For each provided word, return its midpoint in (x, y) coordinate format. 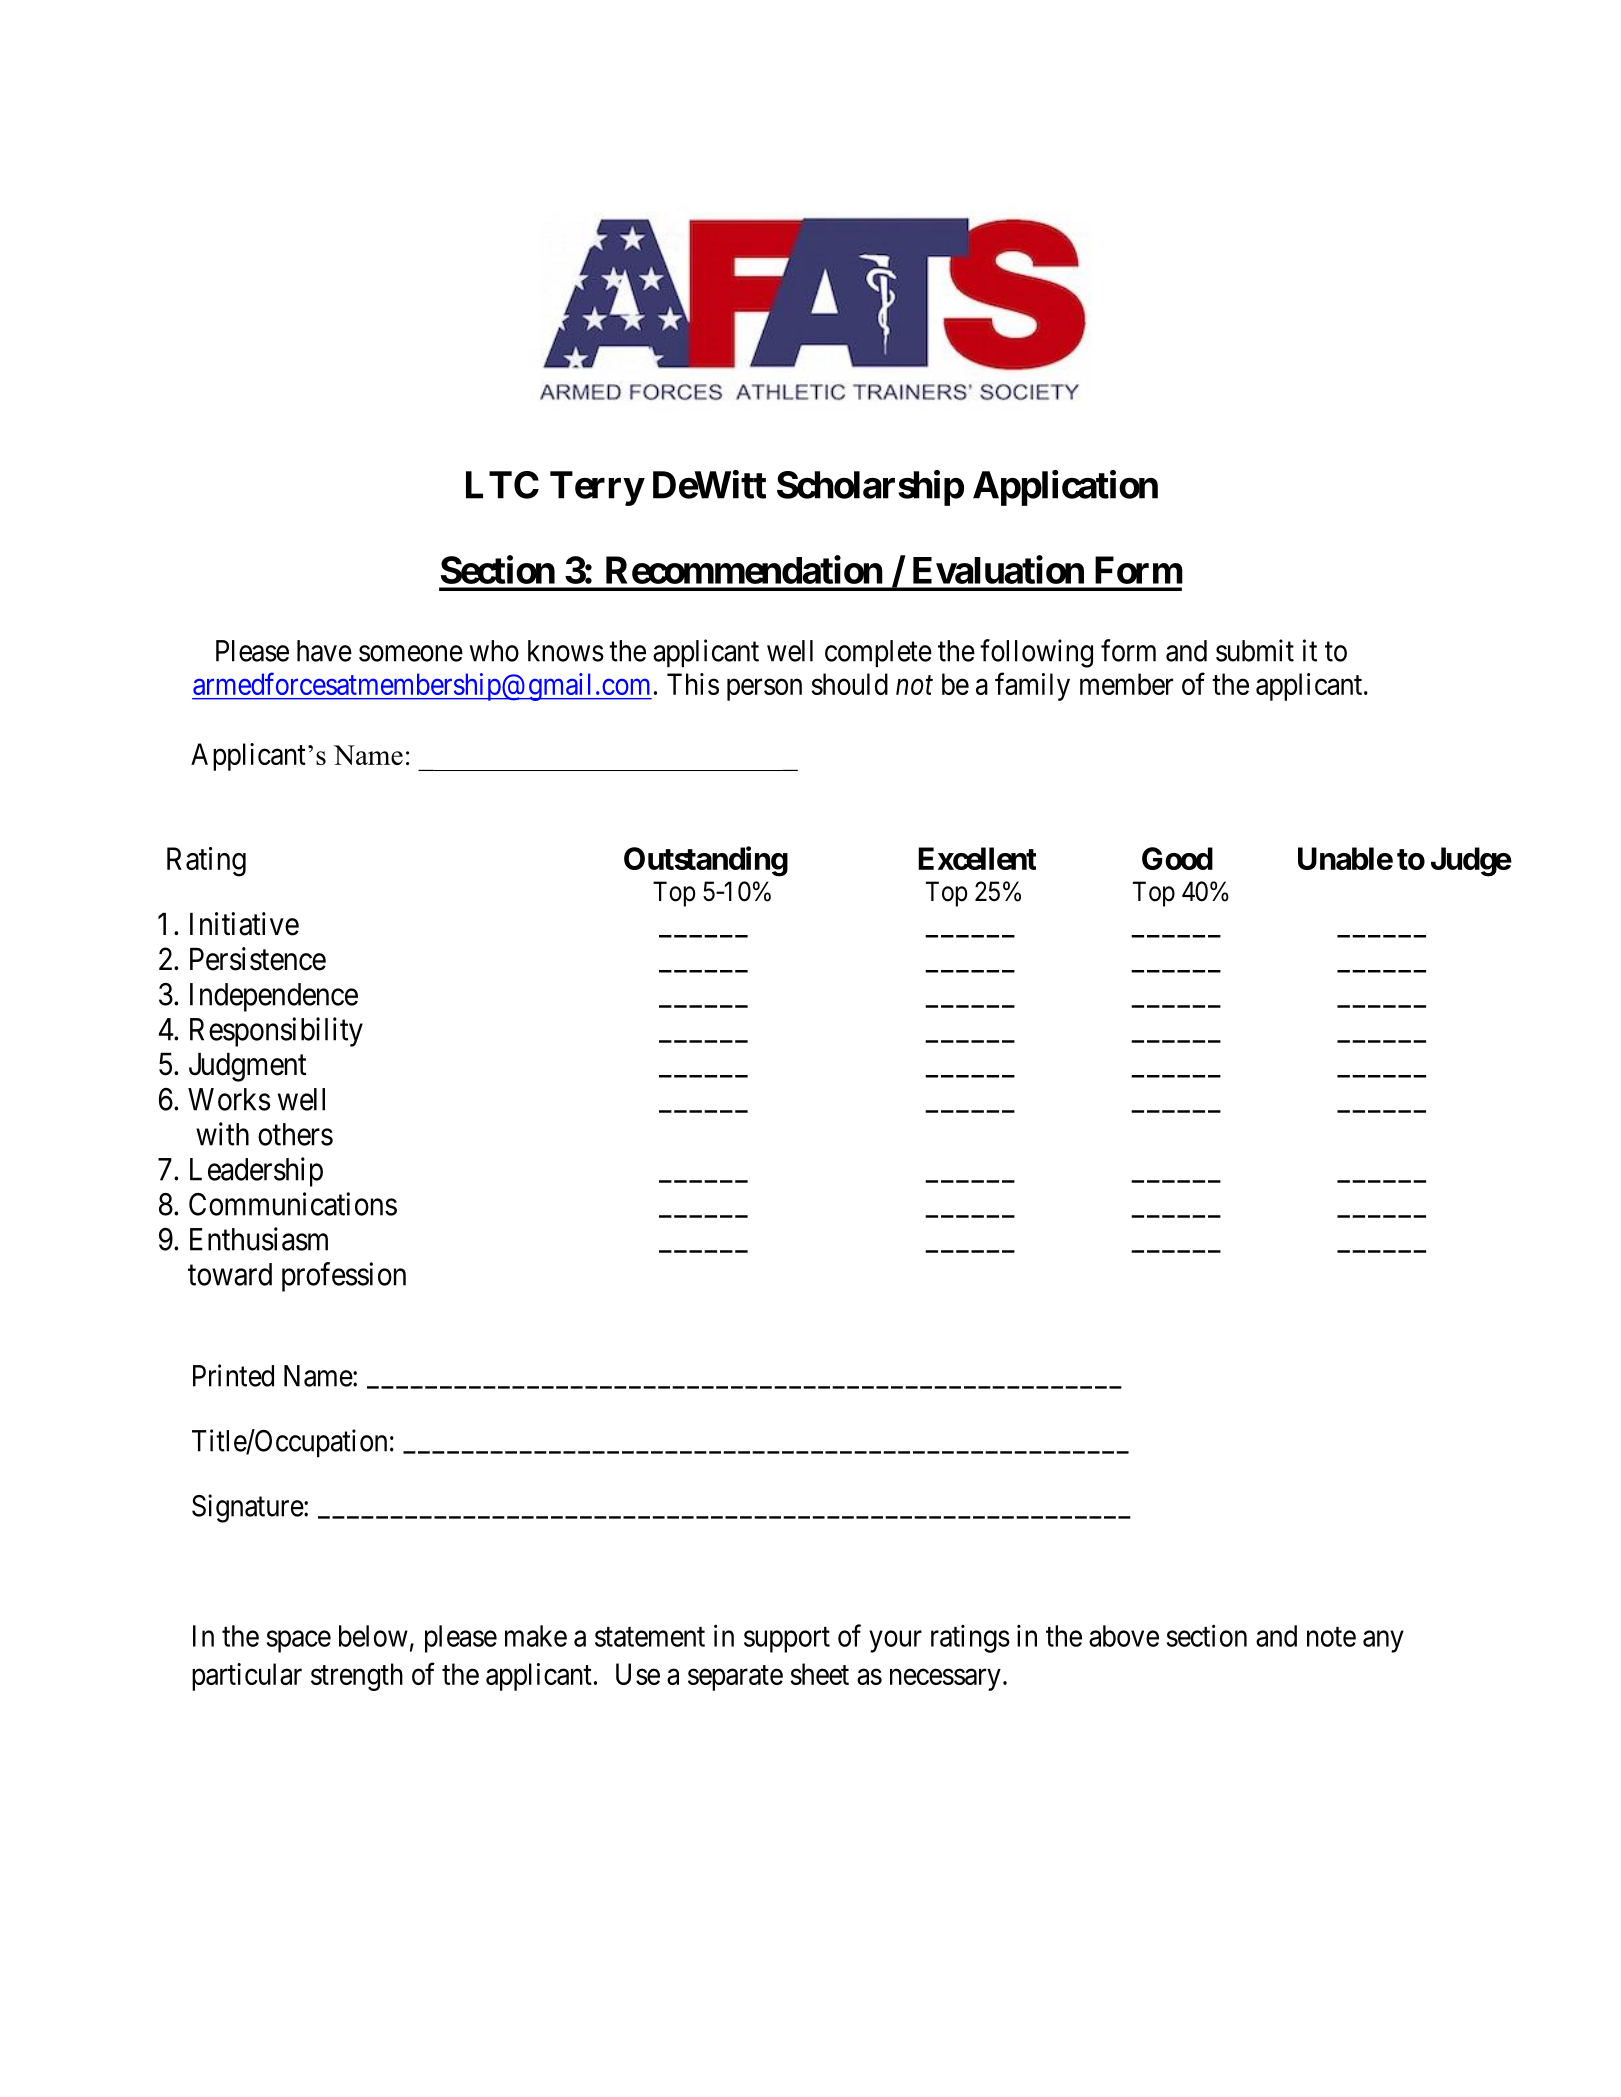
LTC (502, 485)
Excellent (977, 858)
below (373, 1636)
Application (1065, 488)
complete (878, 653)
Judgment (248, 1067)
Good (1177, 858)
